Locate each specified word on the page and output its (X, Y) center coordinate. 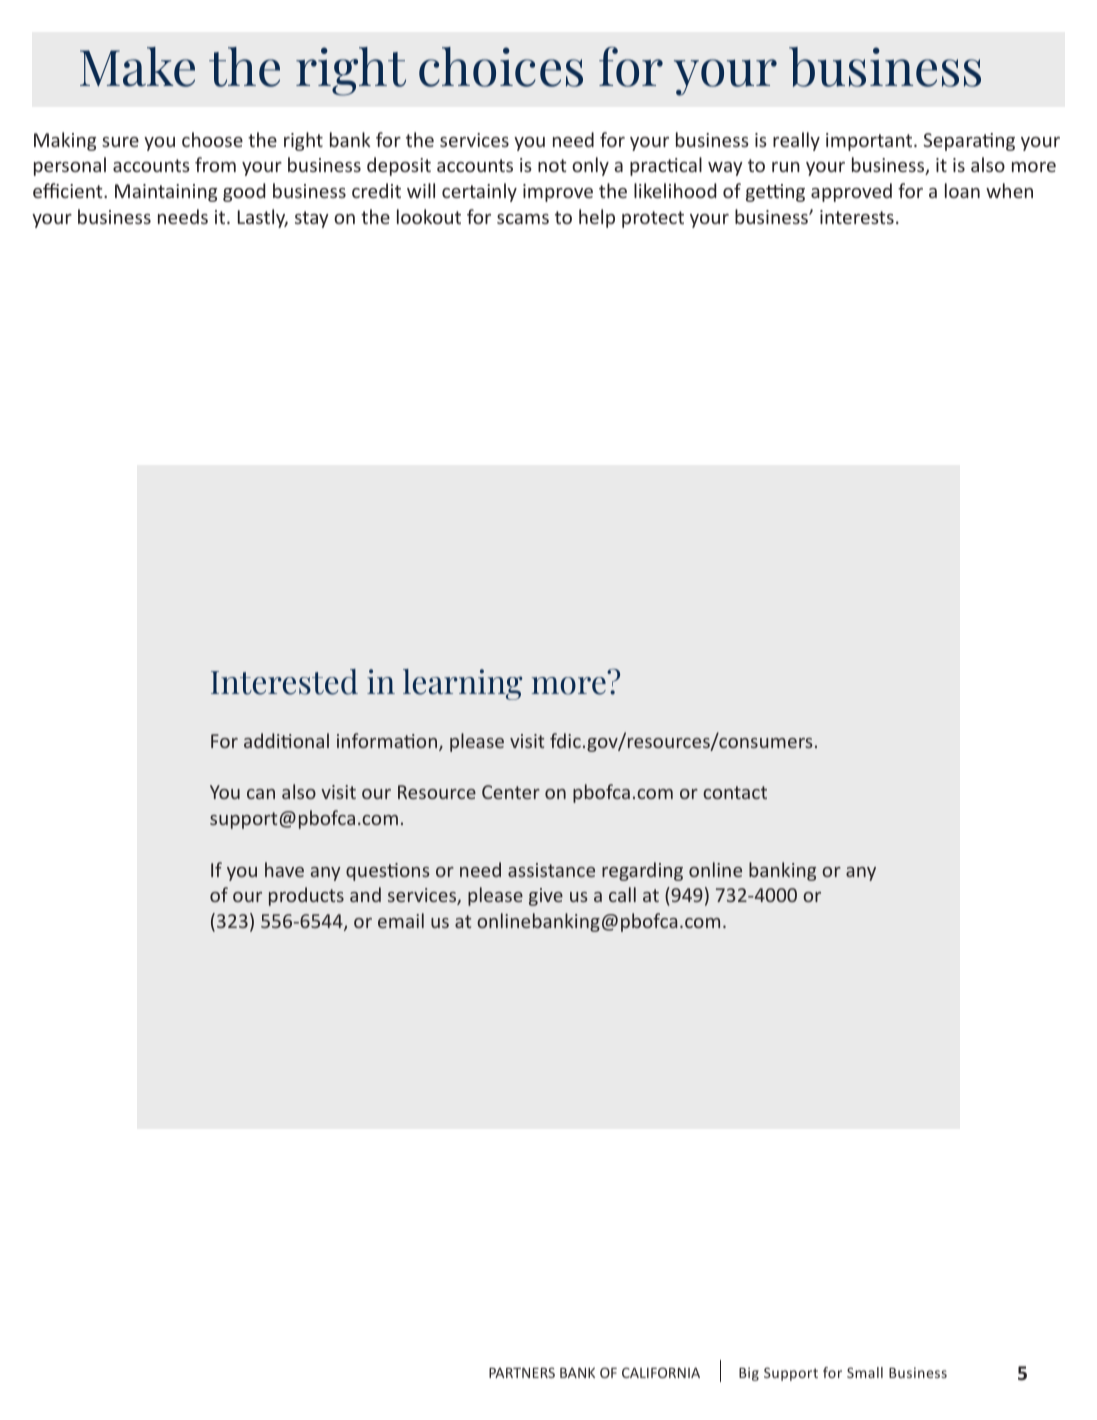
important (870, 142)
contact (735, 792)
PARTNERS (522, 1372)
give (546, 897)
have (284, 869)
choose (212, 139)
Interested (284, 682)
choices (501, 67)
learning (463, 684)
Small (865, 1372)
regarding (642, 871)
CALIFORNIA (661, 1372)
